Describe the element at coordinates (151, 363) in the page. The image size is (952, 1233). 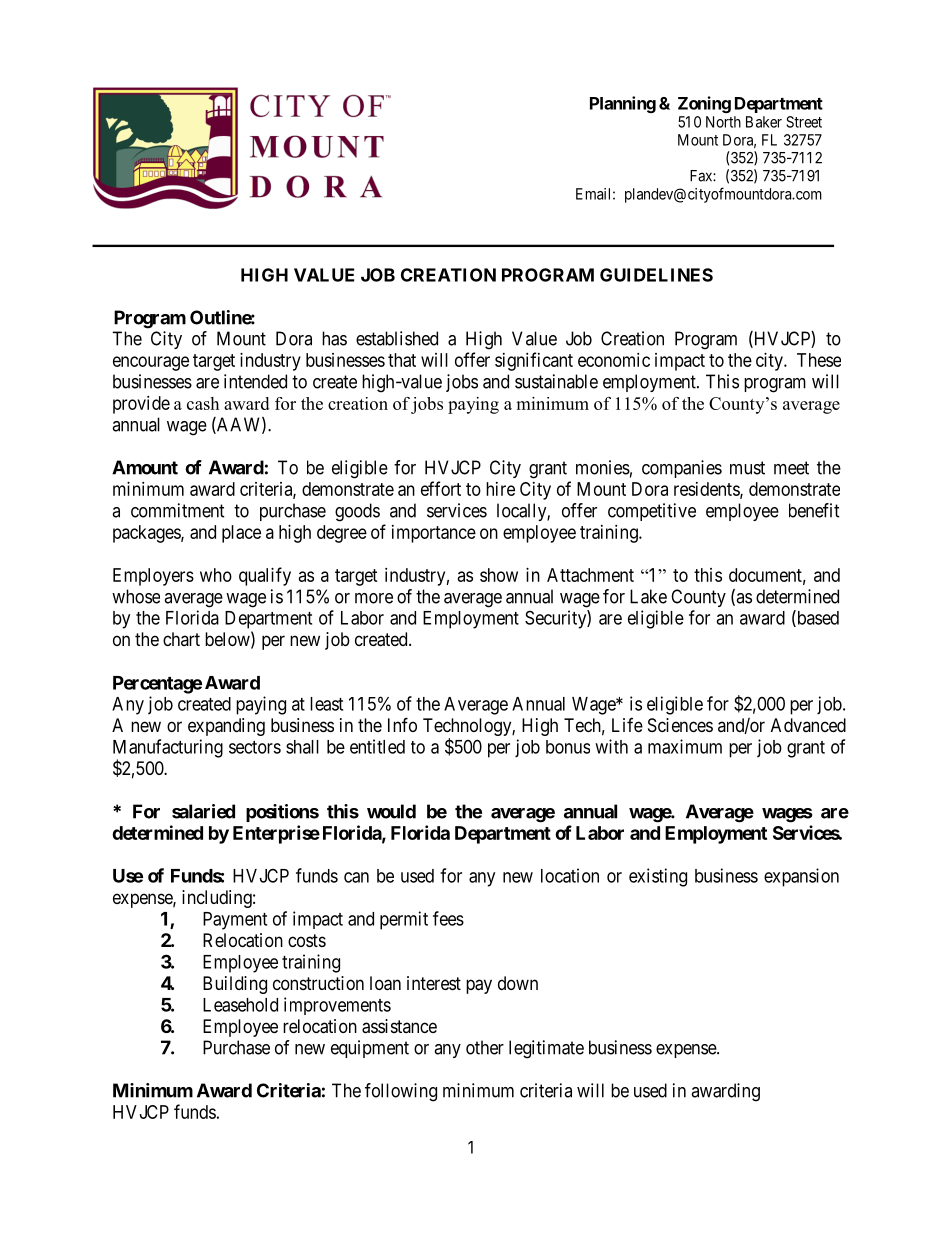
I see `encourage` at that location.
